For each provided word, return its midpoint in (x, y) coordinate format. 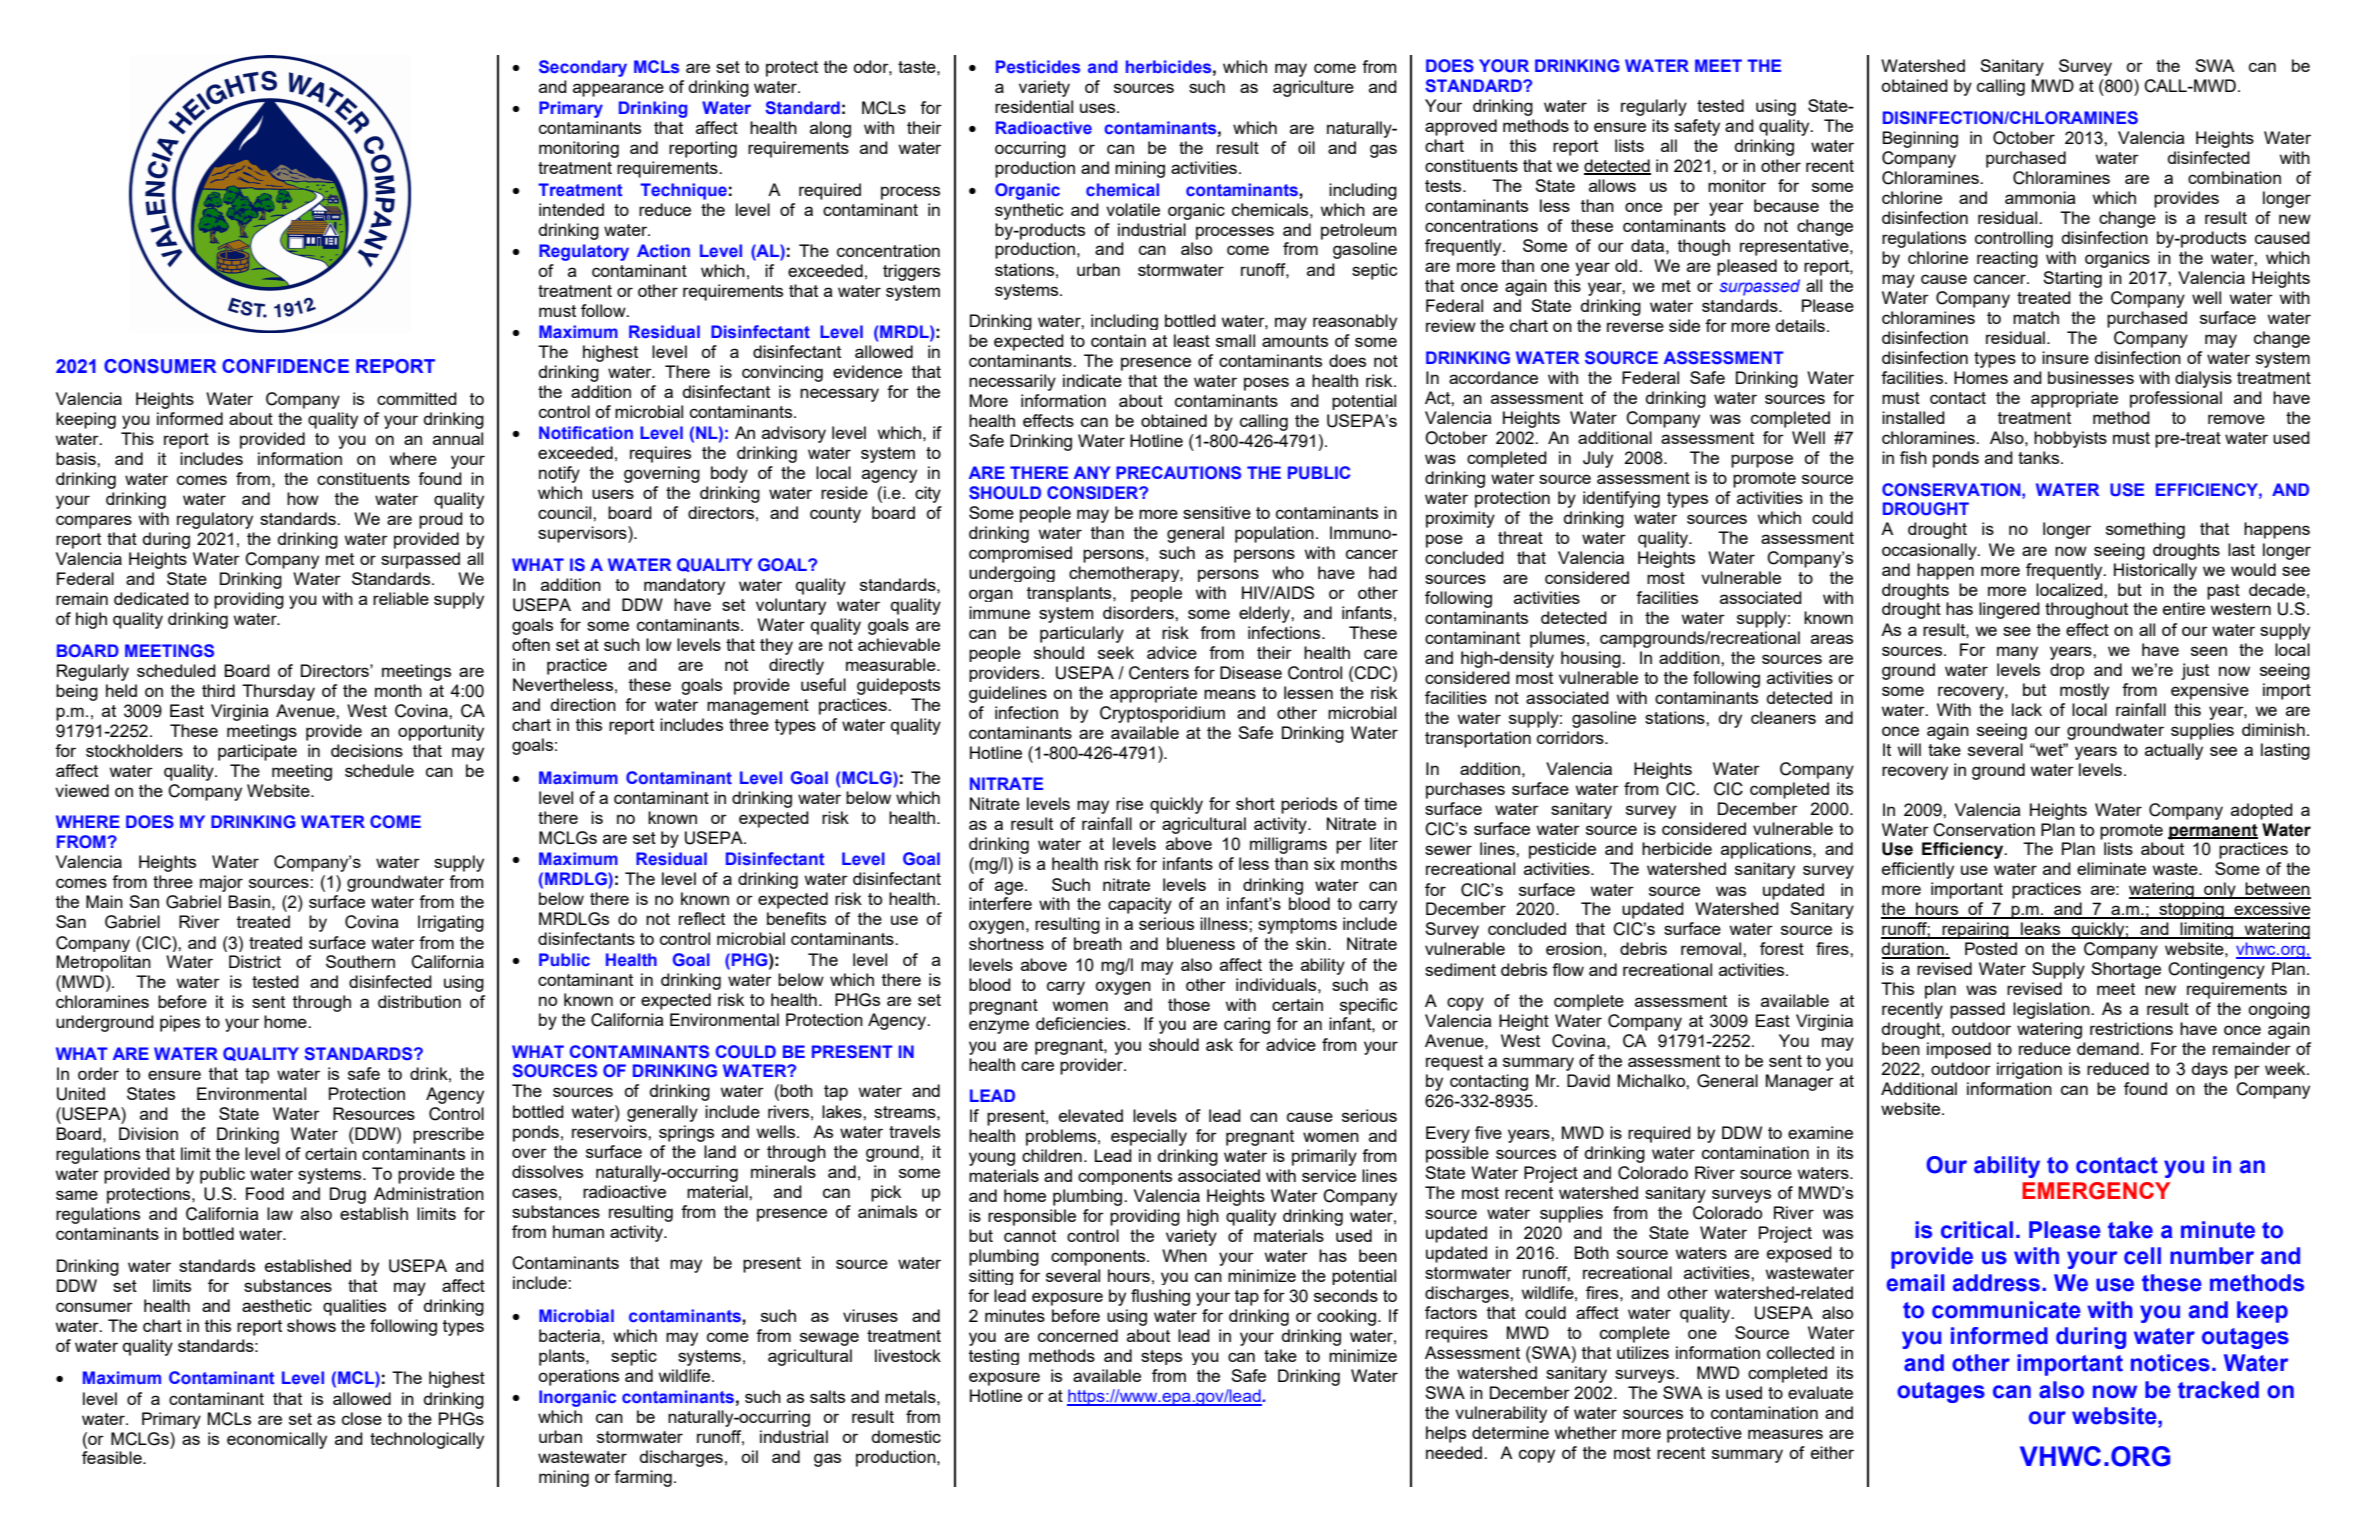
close (362, 1418)
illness (1225, 923)
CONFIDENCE (285, 366)
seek (1116, 652)
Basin (249, 901)
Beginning (1920, 139)
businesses (2091, 377)
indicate (1092, 380)
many (2017, 653)
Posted (1991, 948)
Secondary (583, 68)
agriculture (1313, 88)
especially (1149, 1137)
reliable (401, 598)
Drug (348, 1195)
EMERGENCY (2096, 1191)
